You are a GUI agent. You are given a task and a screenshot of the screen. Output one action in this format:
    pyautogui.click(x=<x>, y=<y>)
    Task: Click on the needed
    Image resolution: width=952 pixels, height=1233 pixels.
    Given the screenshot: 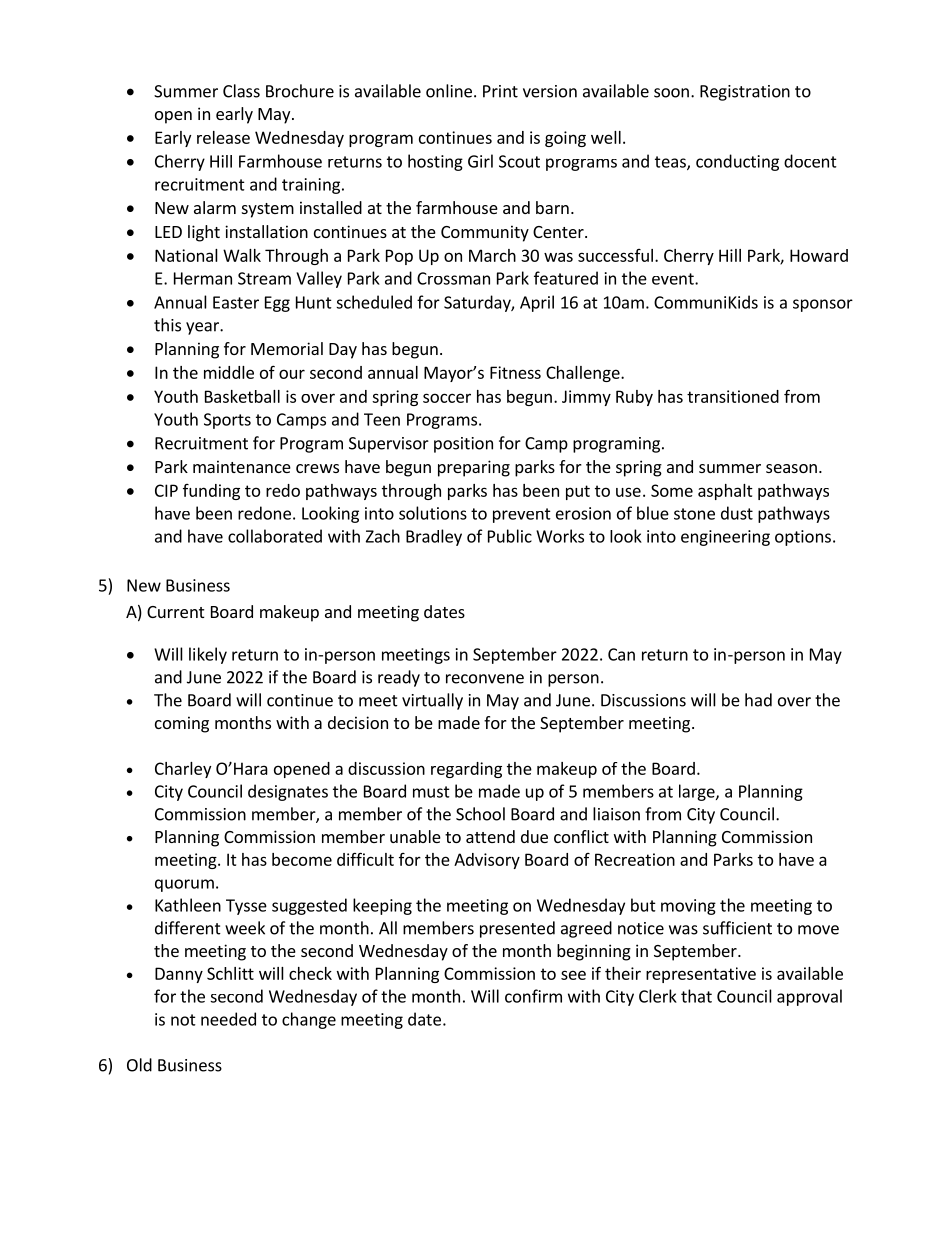 What is the action you would take?
    pyautogui.click(x=228, y=1019)
